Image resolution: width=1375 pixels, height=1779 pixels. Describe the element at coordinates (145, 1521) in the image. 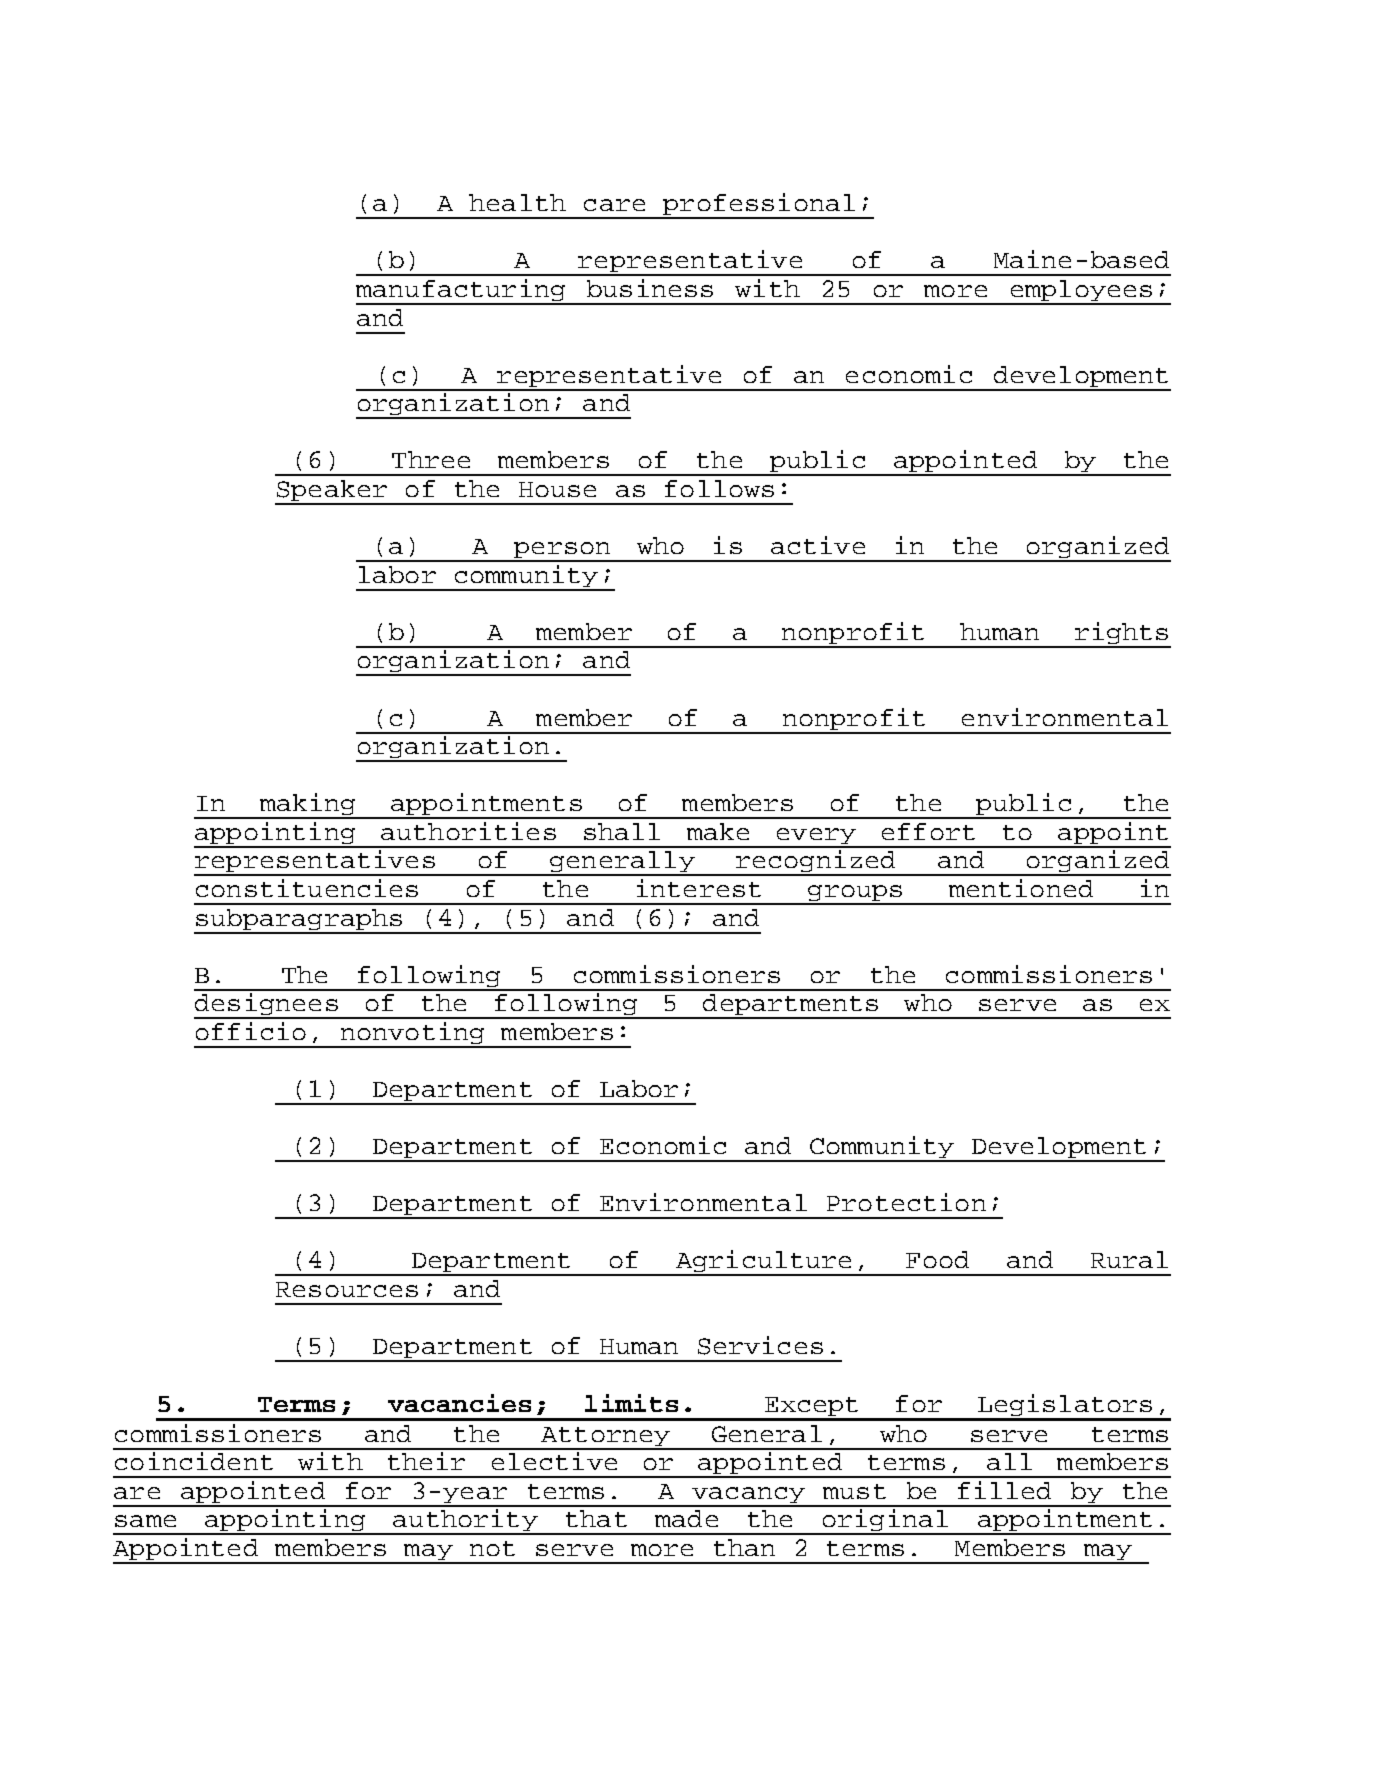

I see `same` at that location.
